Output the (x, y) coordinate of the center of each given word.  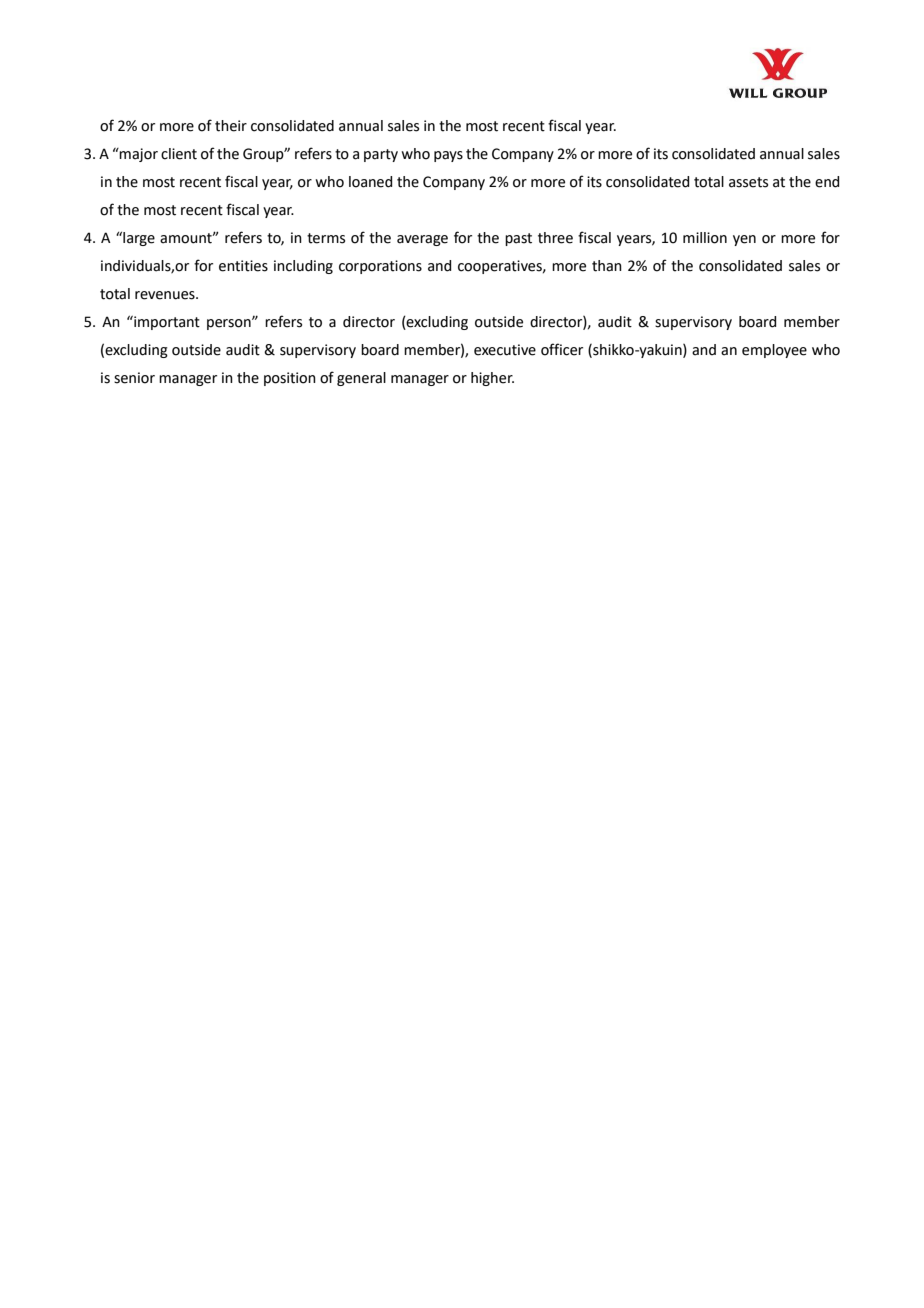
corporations (380, 267)
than (607, 266)
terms (326, 238)
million (705, 238)
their (231, 126)
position (290, 379)
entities (243, 266)
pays (448, 156)
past (518, 239)
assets (748, 182)
